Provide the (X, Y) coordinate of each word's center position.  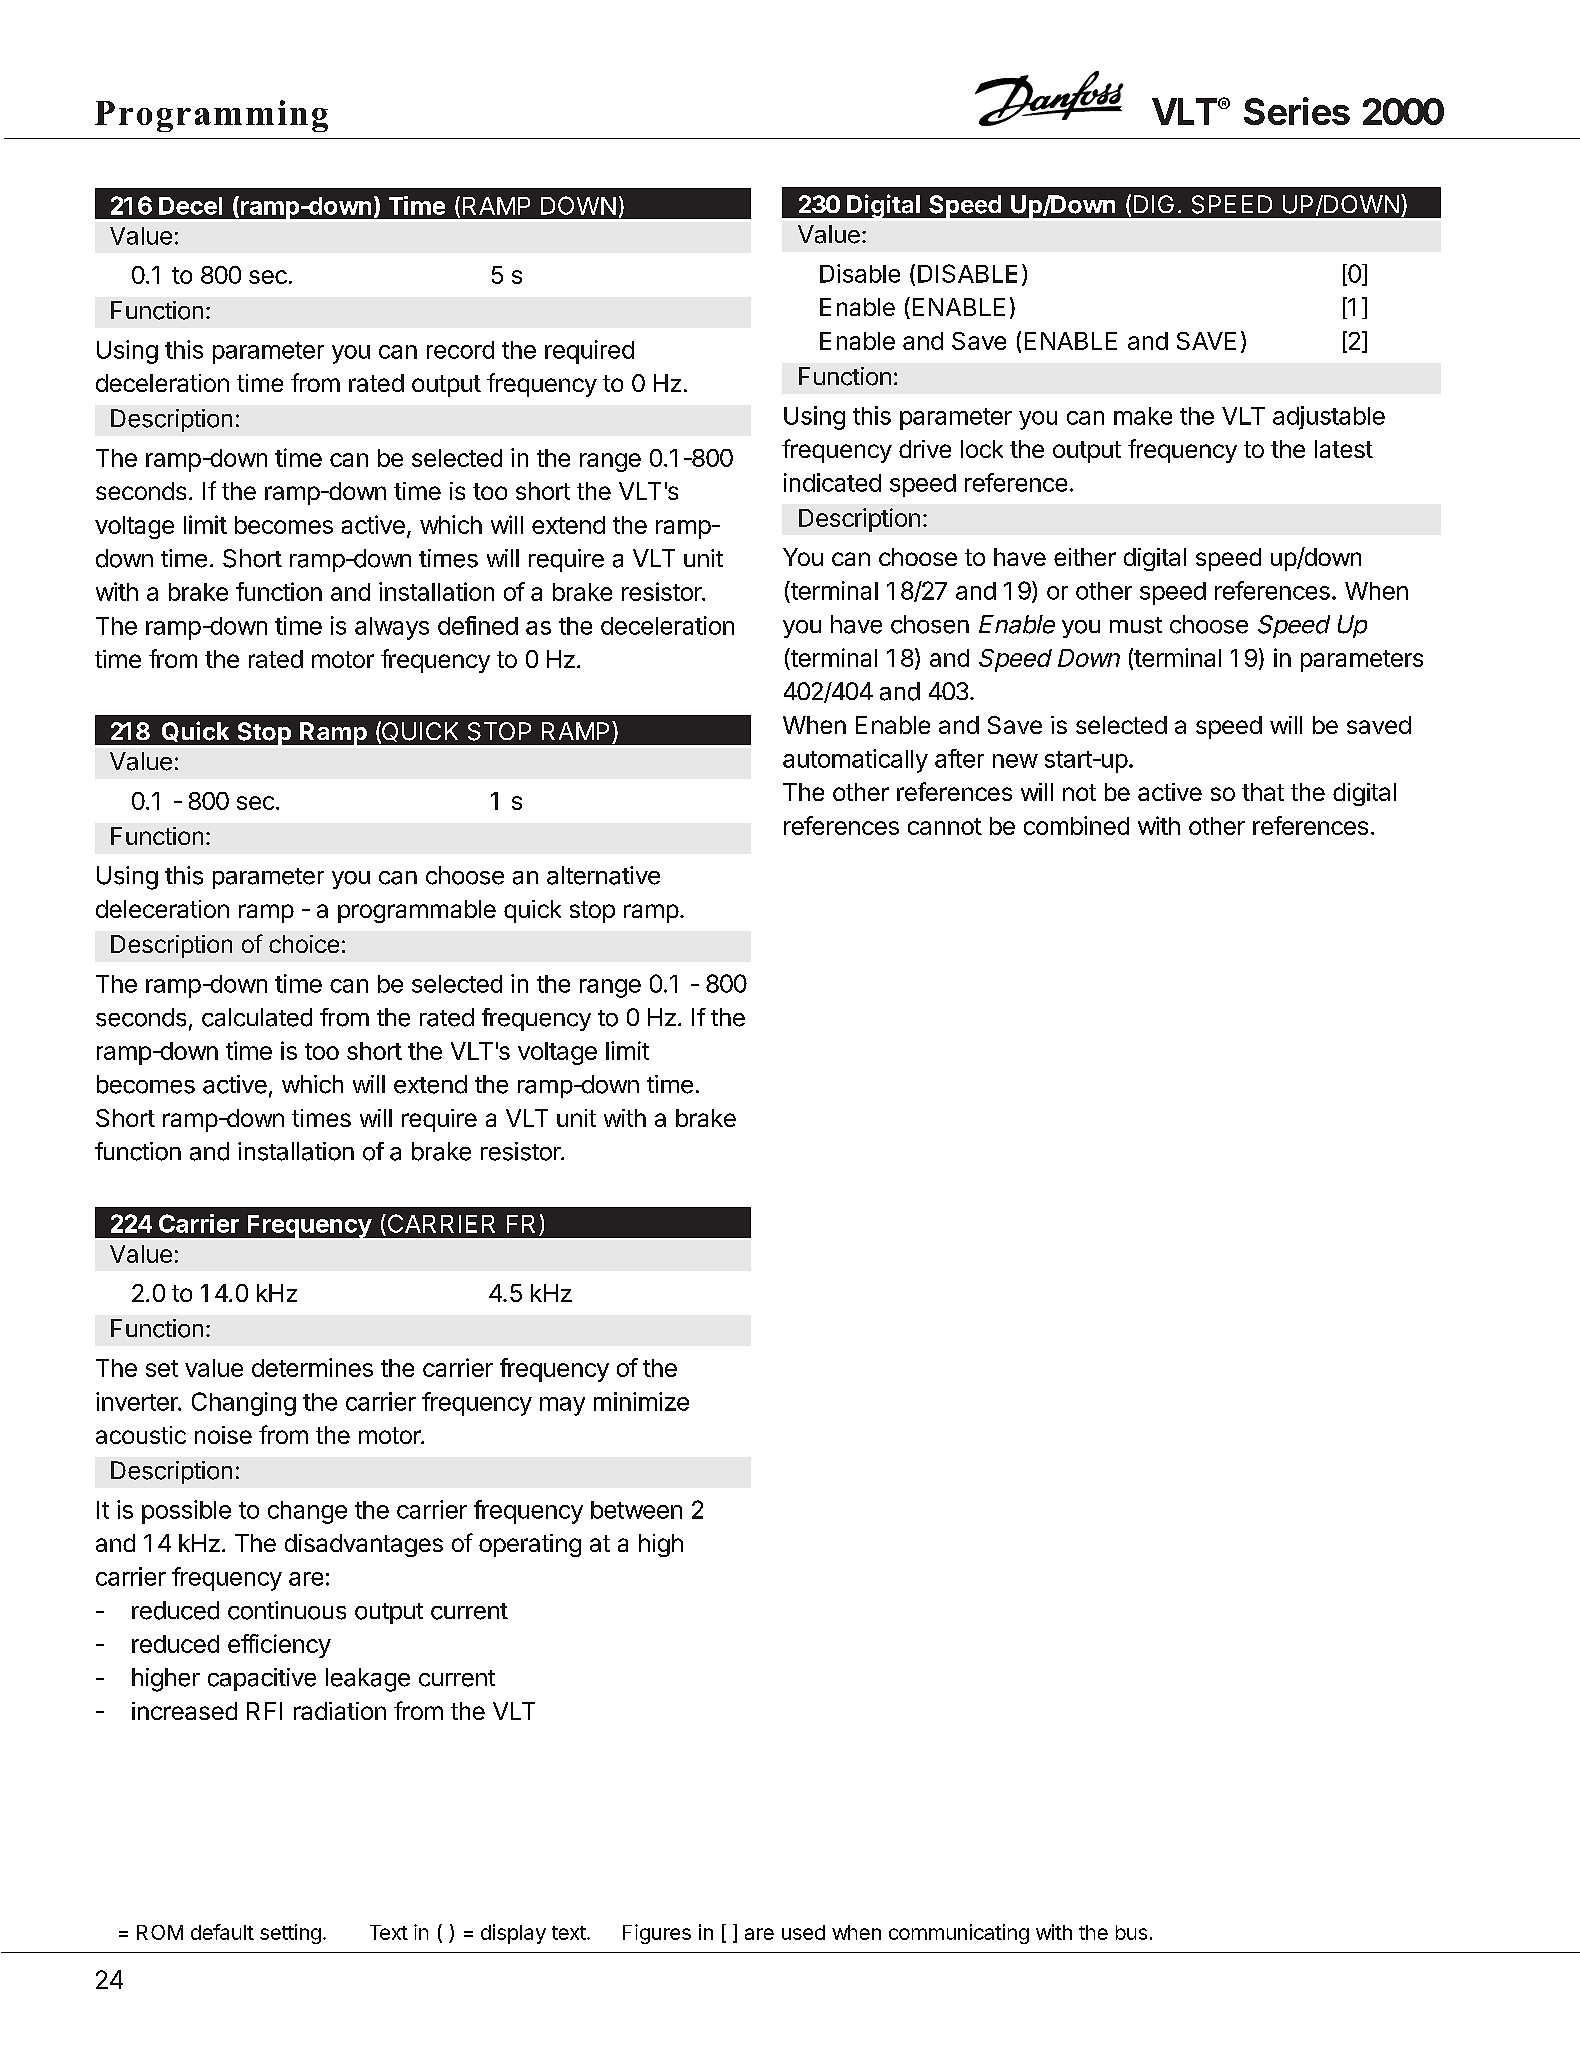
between (636, 1510)
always (392, 628)
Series (1297, 111)
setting (290, 1934)
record (460, 350)
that (1263, 792)
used (803, 1932)
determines (312, 1367)
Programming (211, 116)
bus (1131, 1932)
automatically (855, 761)
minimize (641, 1401)
